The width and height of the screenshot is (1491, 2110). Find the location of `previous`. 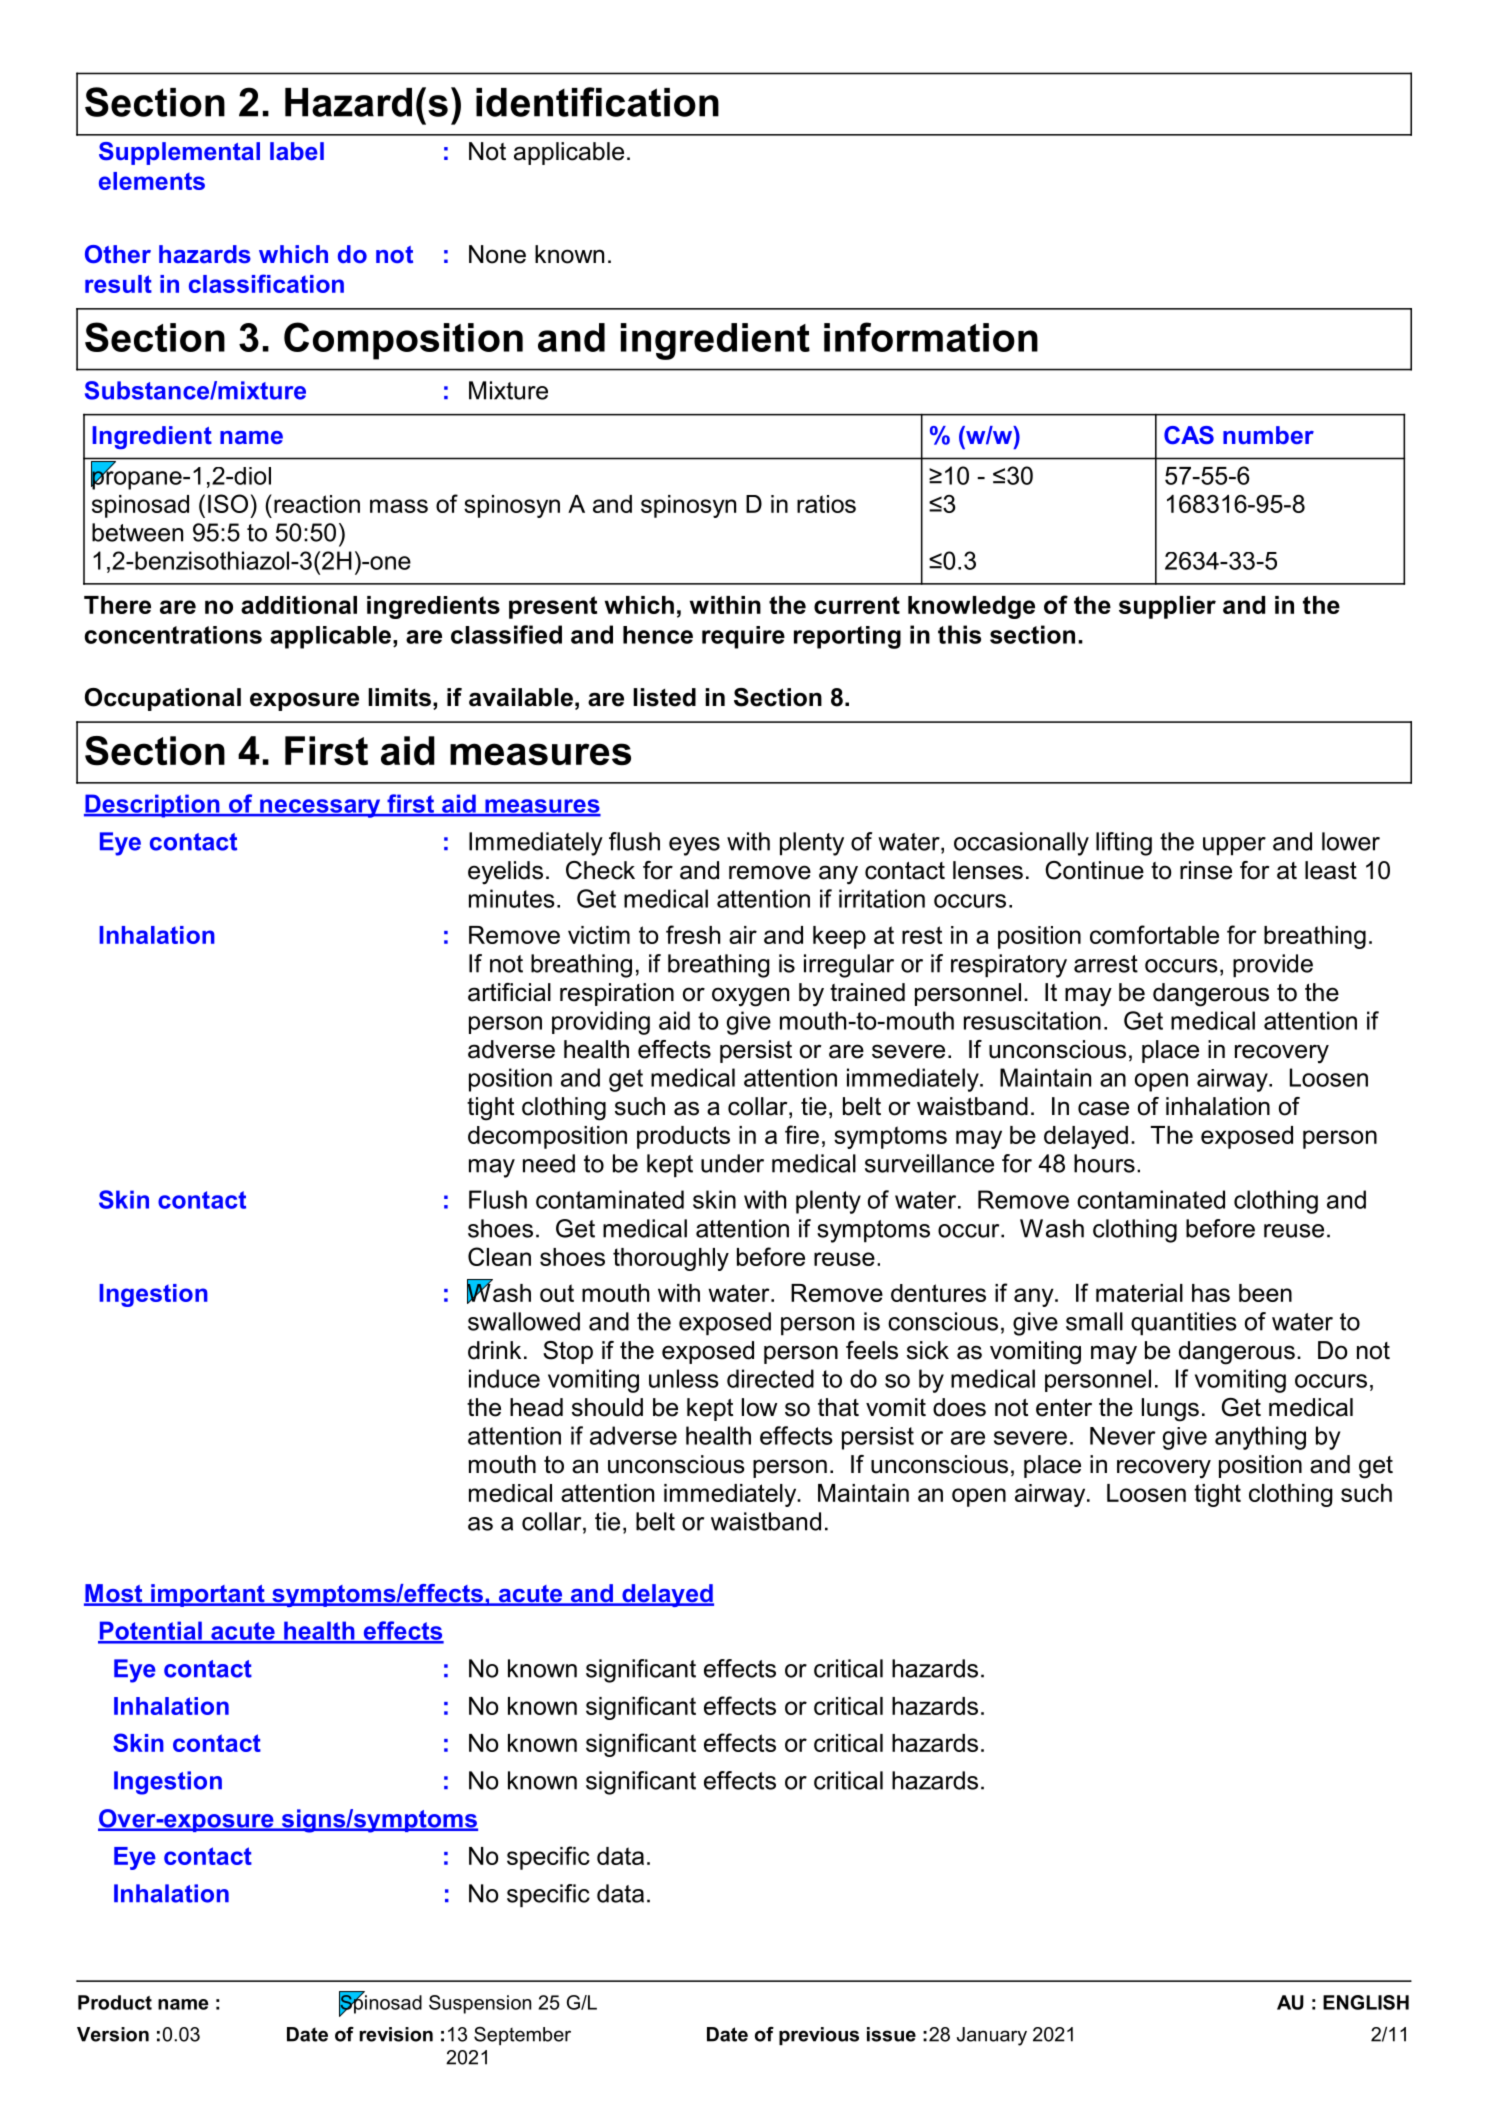

previous is located at coordinates (819, 2036).
